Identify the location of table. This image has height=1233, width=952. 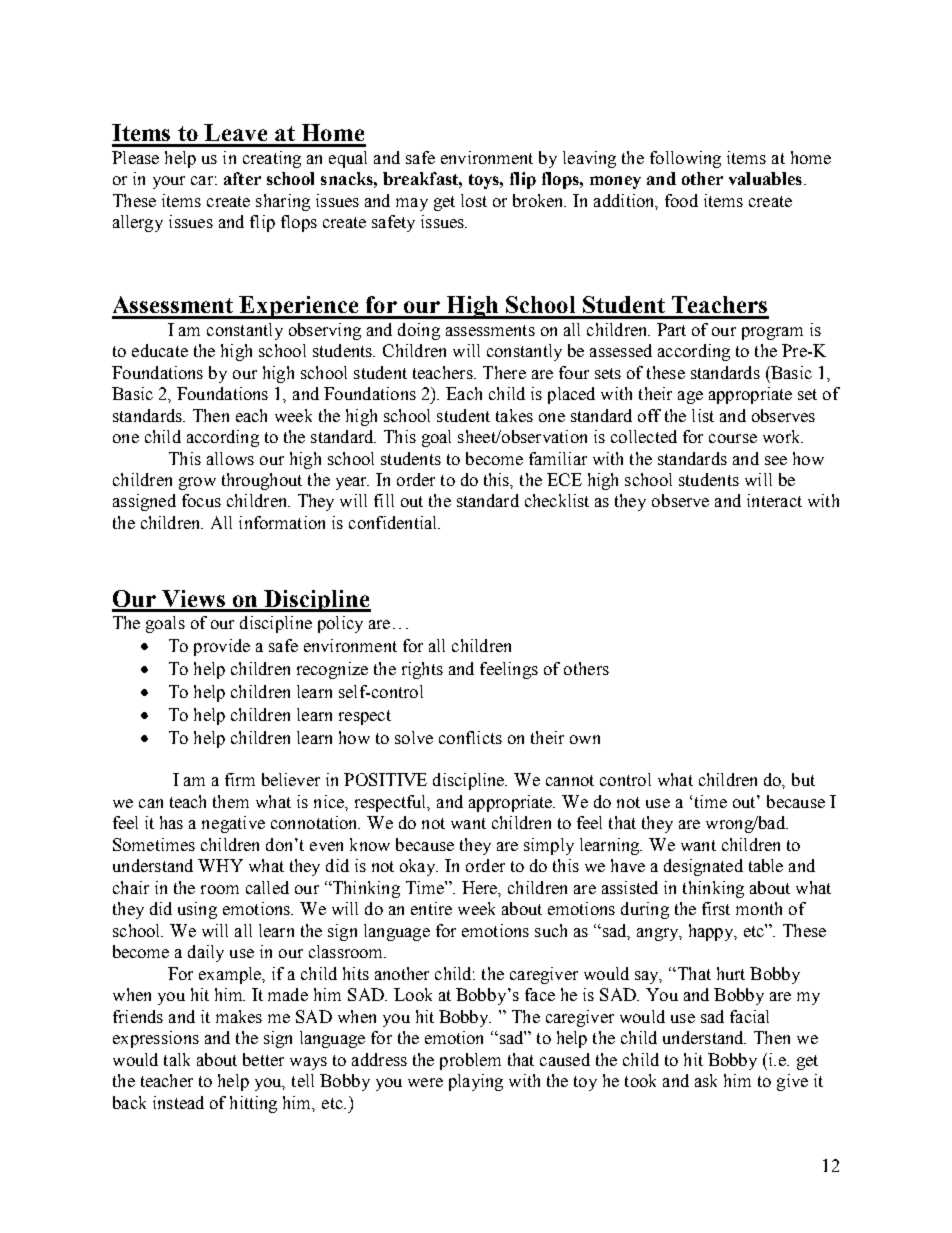
(766, 865).
